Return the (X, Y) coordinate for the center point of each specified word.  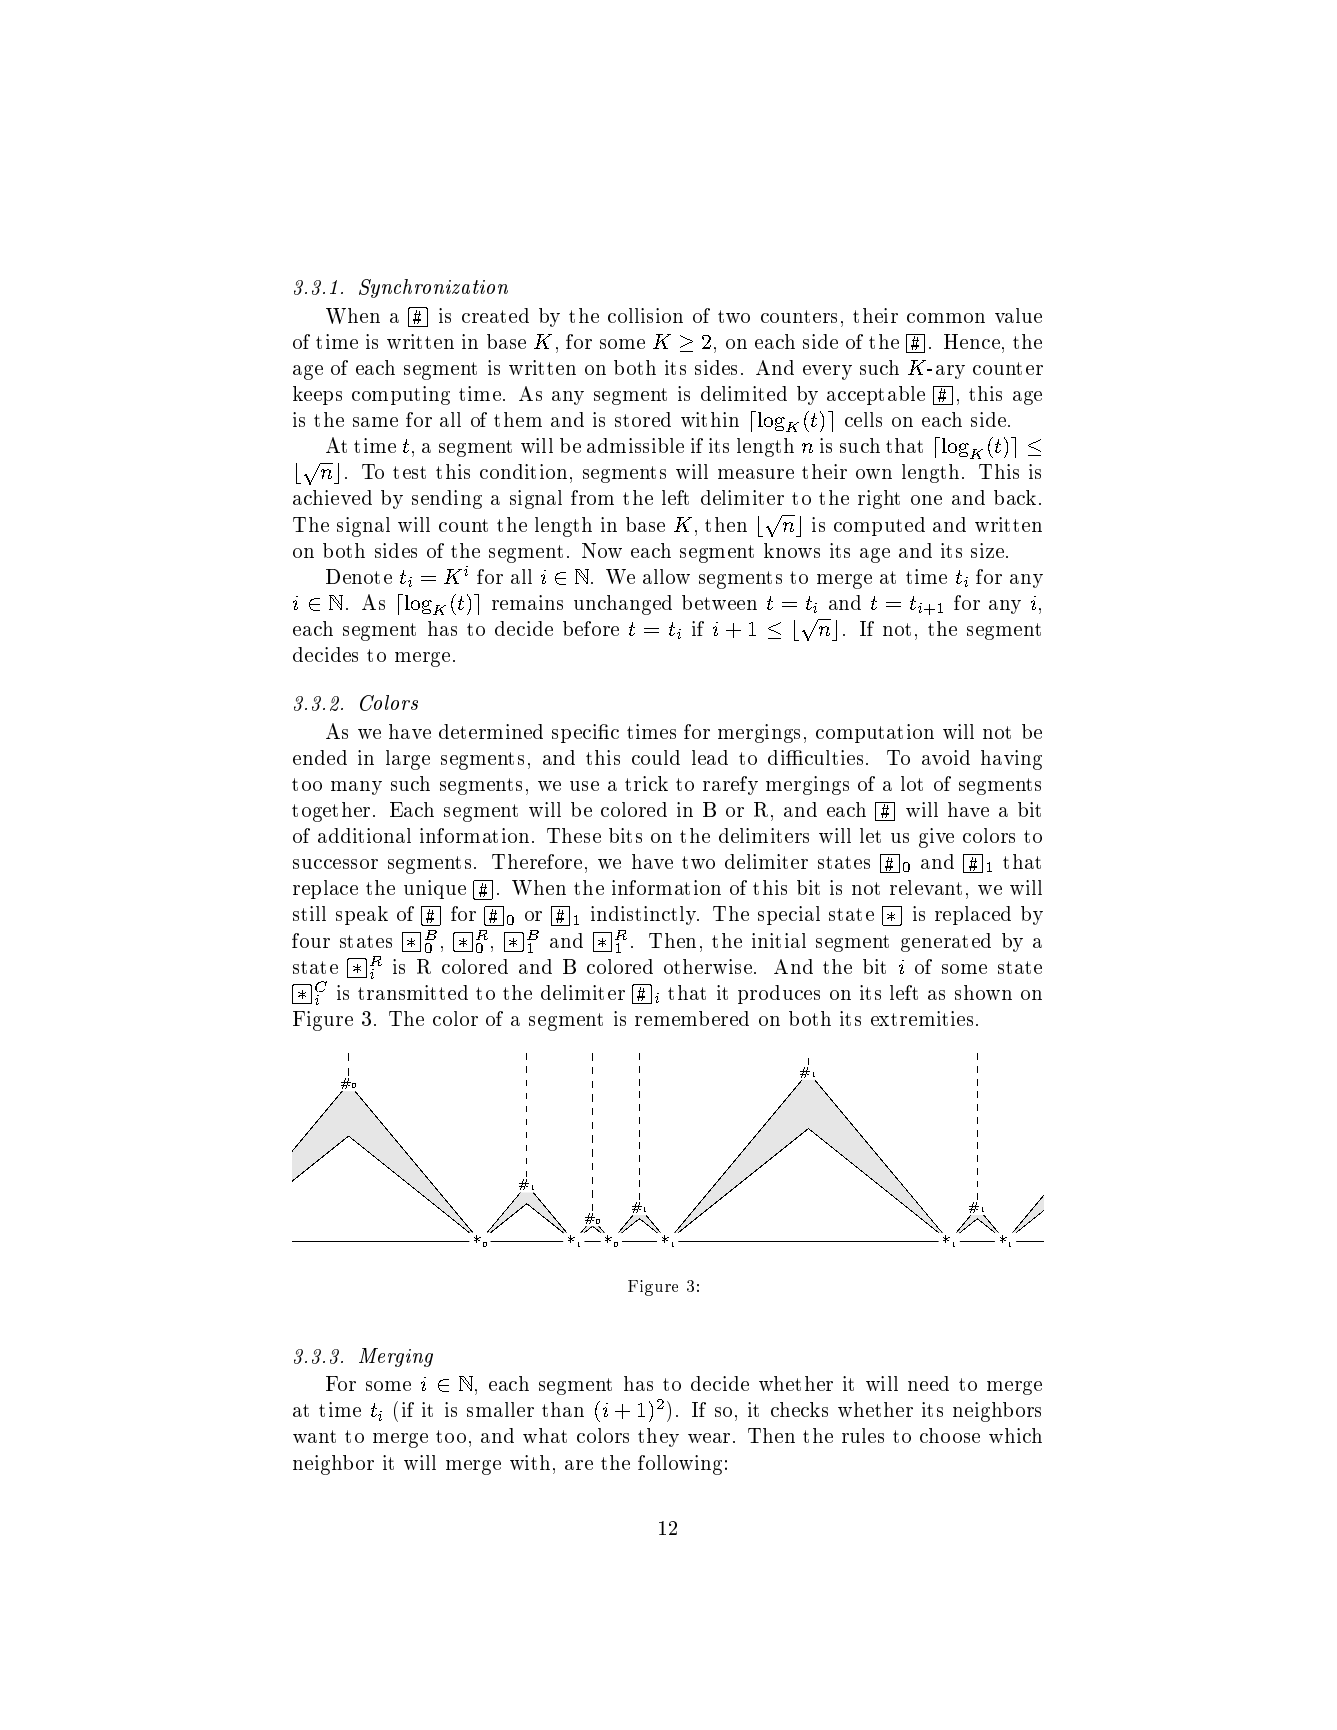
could (656, 757)
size (987, 550)
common (946, 318)
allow (666, 576)
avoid (946, 757)
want (314, 1436)
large (408, 760)
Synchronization (433, 288)
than (563, 1409)
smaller (500, 1409)
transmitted (413, 992)
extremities (922, 1018)
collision (645, 315)
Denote (359, 576)
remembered (692, 1018)
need (928, 1383)
